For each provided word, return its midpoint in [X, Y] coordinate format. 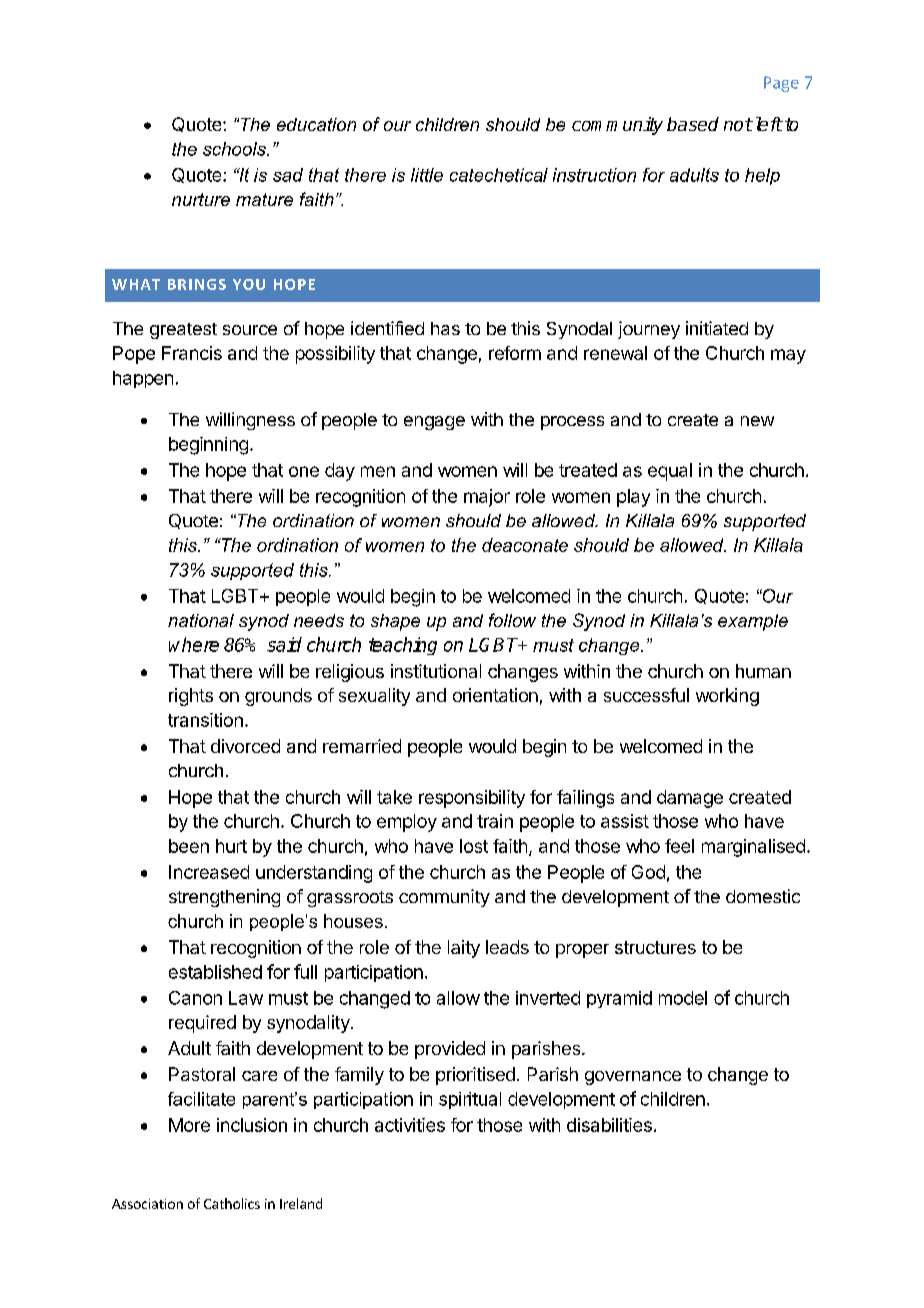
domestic [763, 896]
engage [434, 423]
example [753, 622]
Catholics [232, 1203]
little [427, 175]
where [194, 644]
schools [235, 149]
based [693, 124]
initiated [717, 328]
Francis [192, 353]
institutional [436, 671]
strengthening [224, 898]
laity [464, 949]
